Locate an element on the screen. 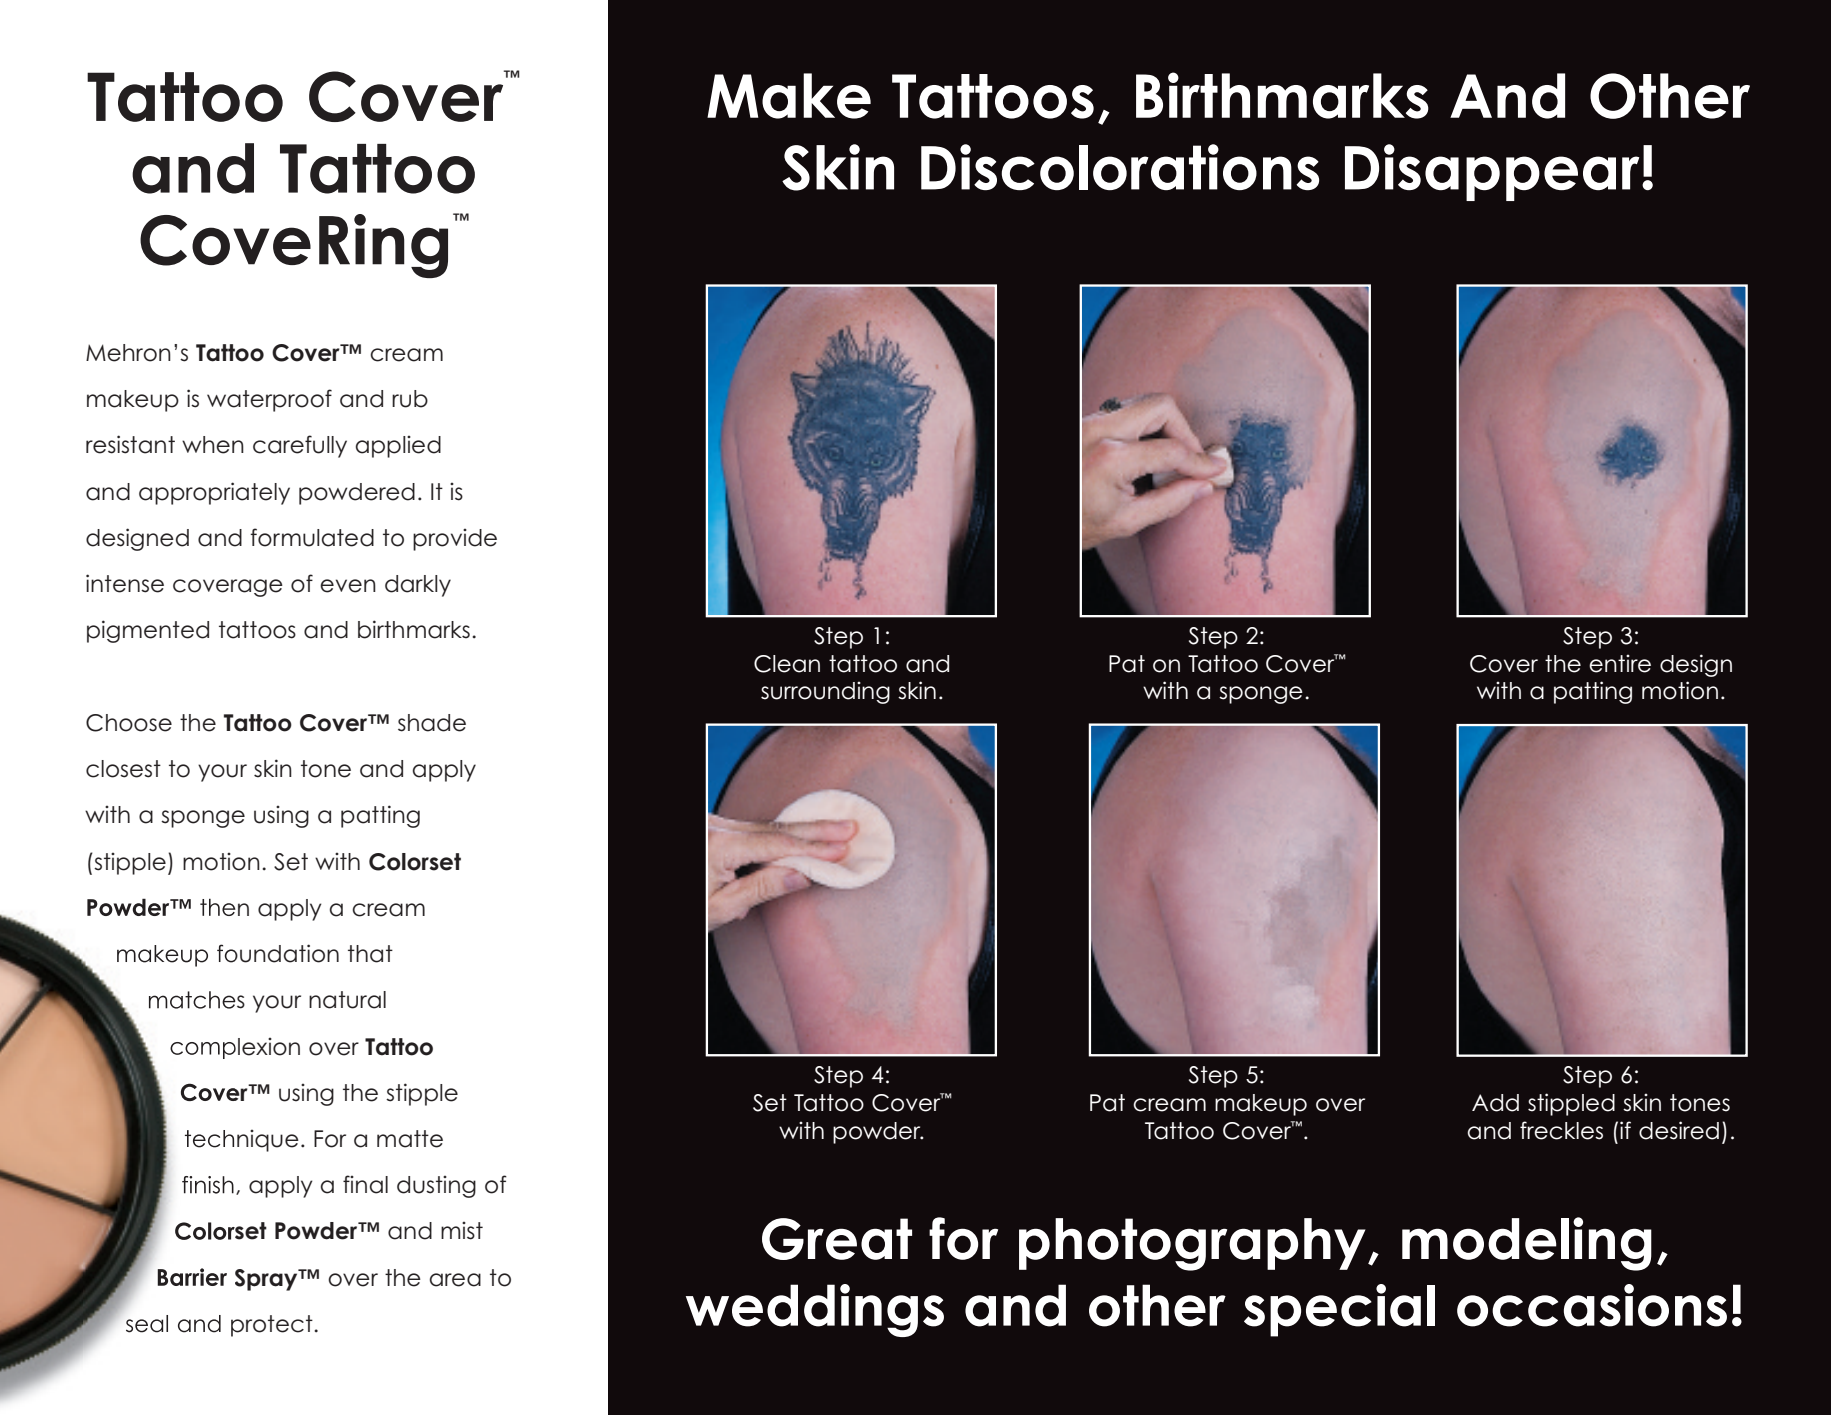 Image resolution: width=1831 pixels, height=1415 pixels. Clean is located at coordinates (787, 664).
